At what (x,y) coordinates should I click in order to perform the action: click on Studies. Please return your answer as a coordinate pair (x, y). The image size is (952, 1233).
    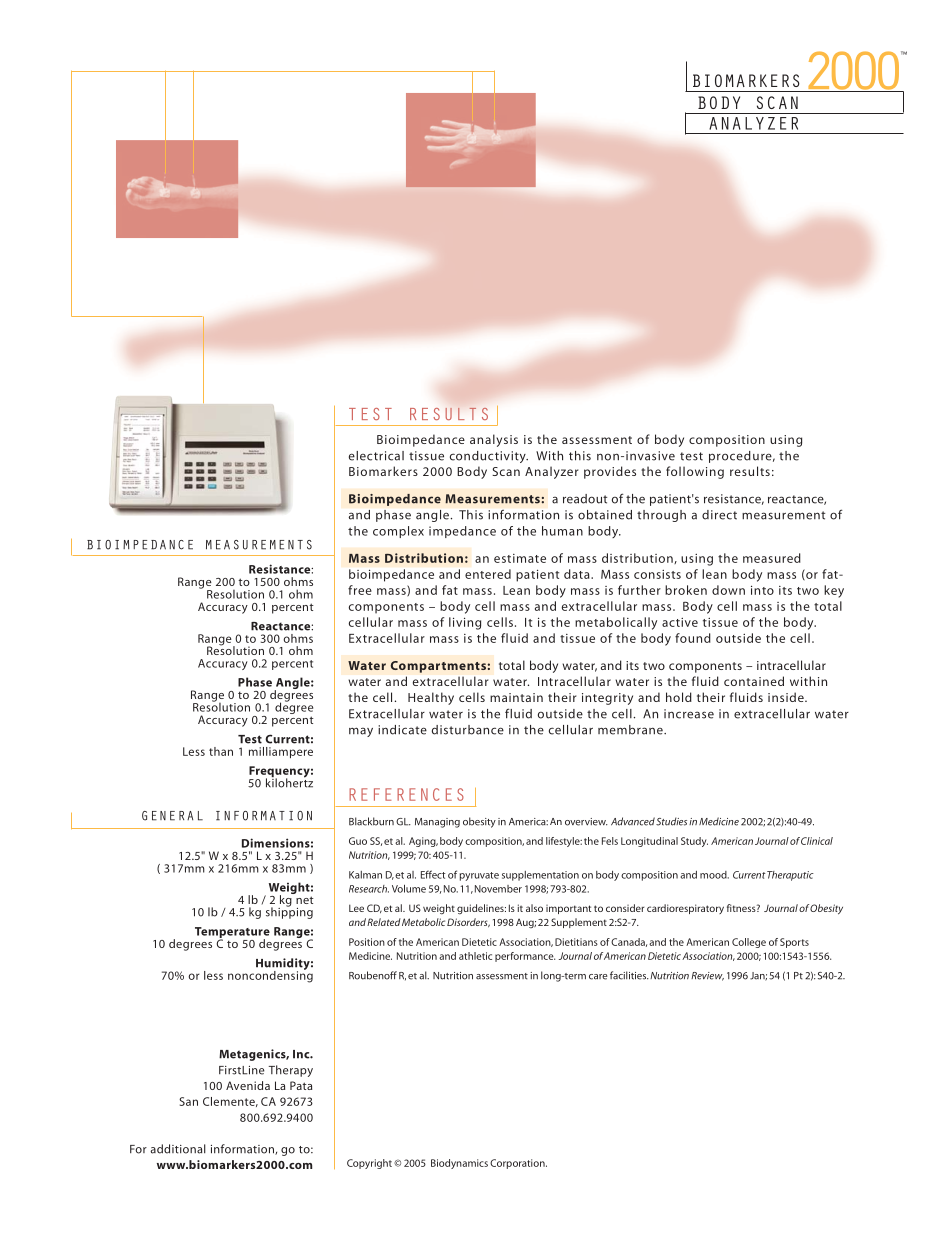
    Looking at the image, I should click on (671, 821).
